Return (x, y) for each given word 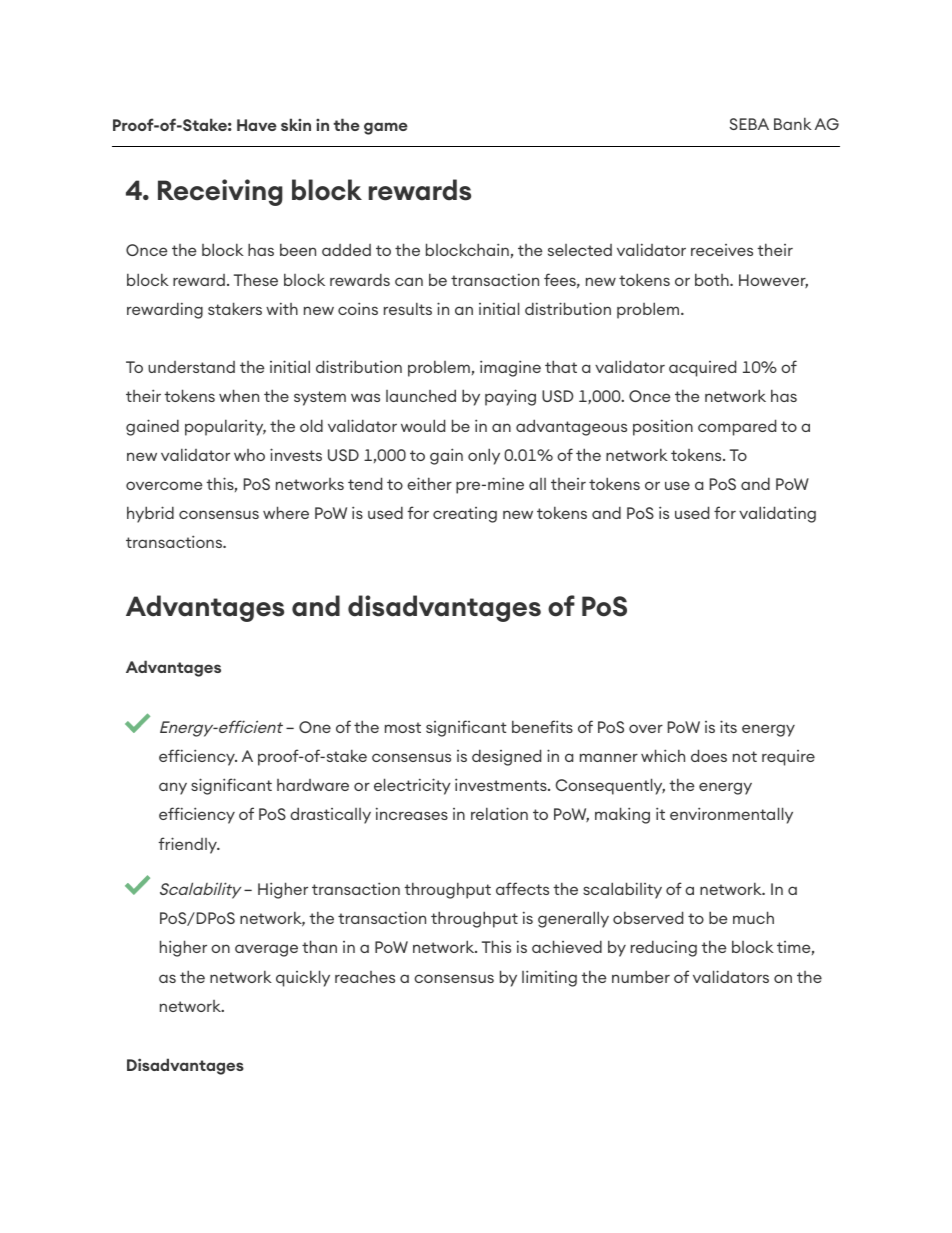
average (266, 950)
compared (737, 427)
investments (502, 784)
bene (531, 726)
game (386, 128)
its (728, 726)
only (484, 456)
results (408, 308)
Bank (793, 123)
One (315, 727)
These (256, 279)
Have (257, 125)
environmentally (731, 815)
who (249, 455)
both (713, 279)
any (173, 788)
